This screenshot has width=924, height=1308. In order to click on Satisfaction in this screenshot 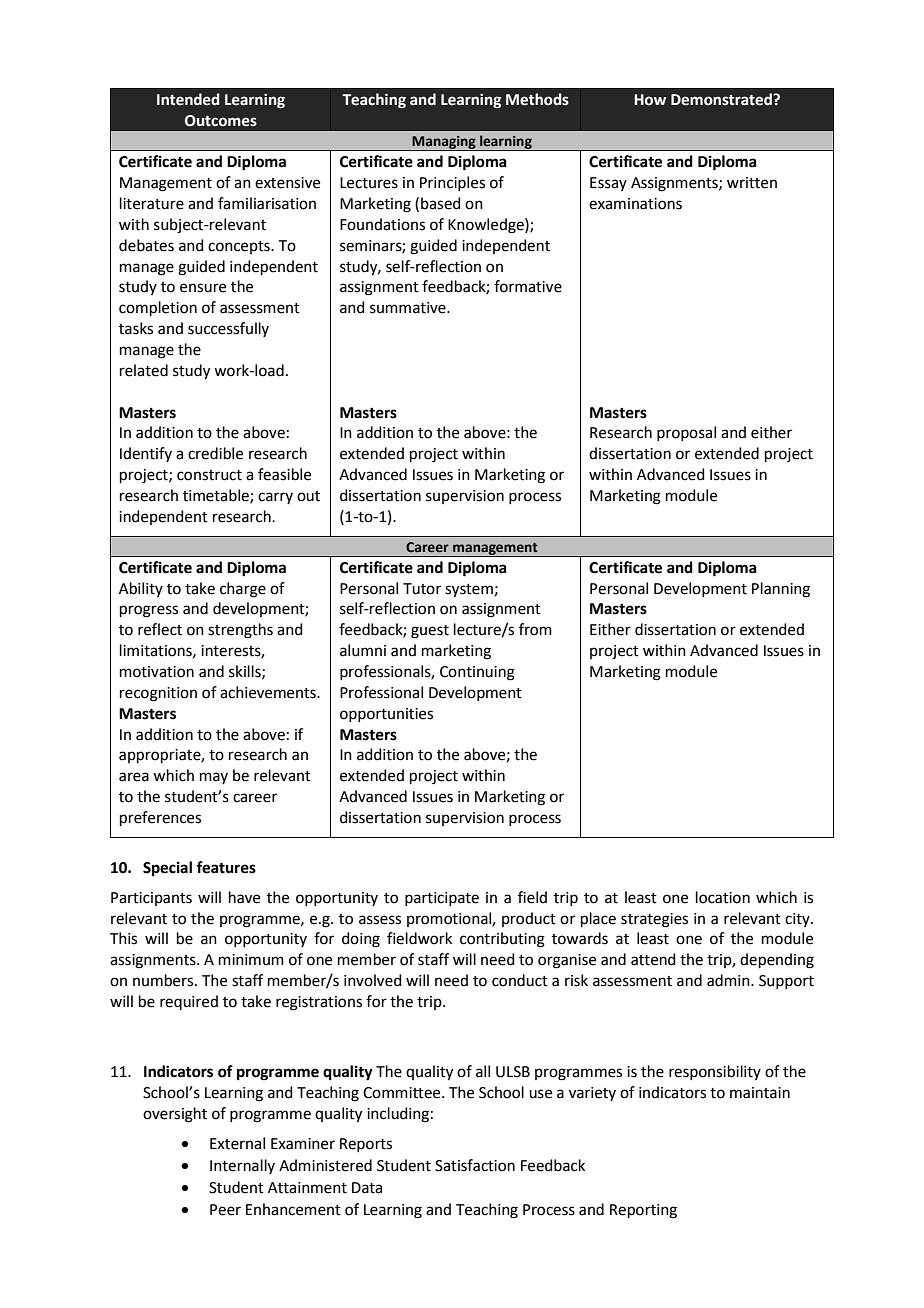, I will do `click(475, 1165)`.
